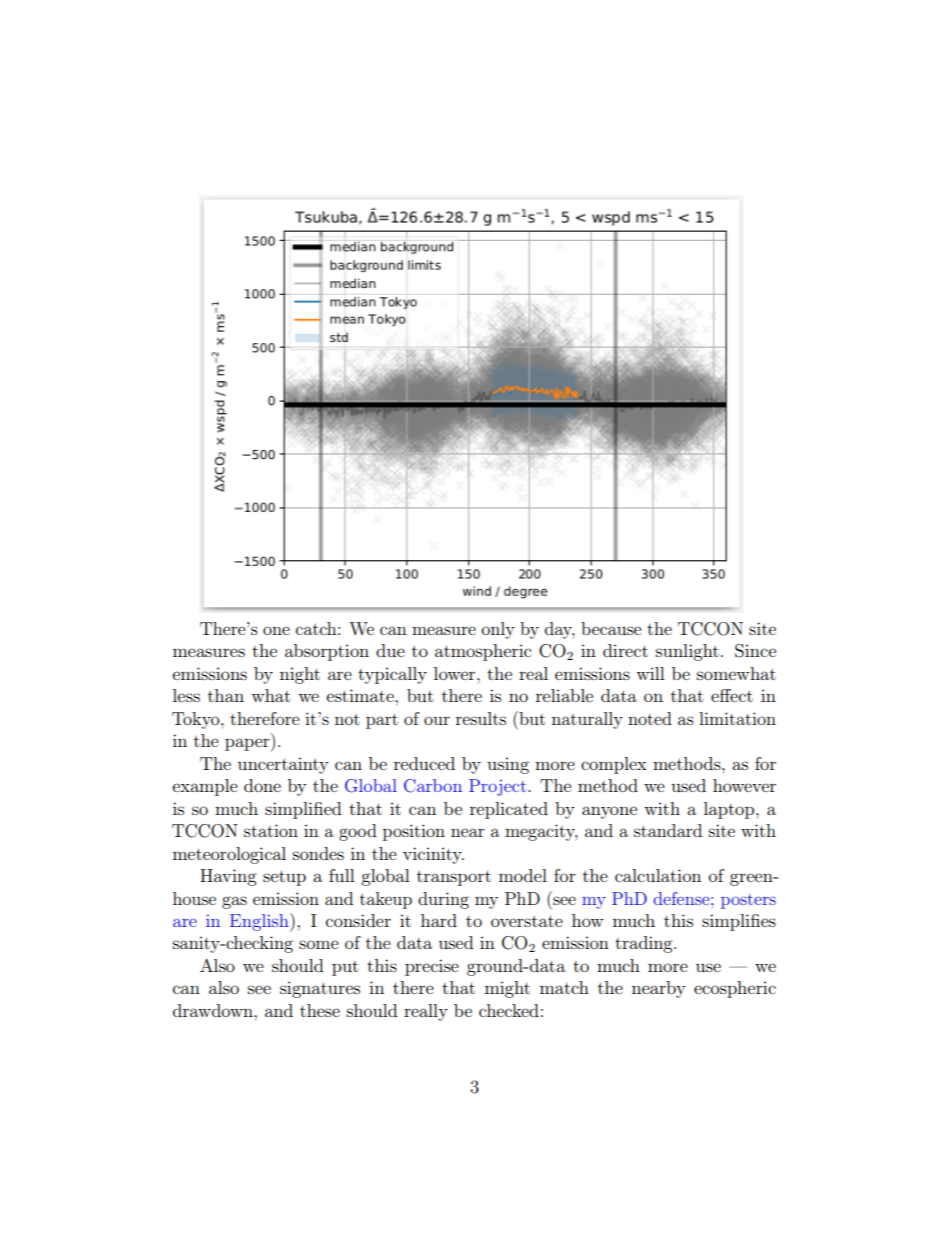 Image resolution: width=952 pixels, height=1233 pixels. Describe the element at coordinates (507, 989) in the screenshot. I see `might` at that location.
